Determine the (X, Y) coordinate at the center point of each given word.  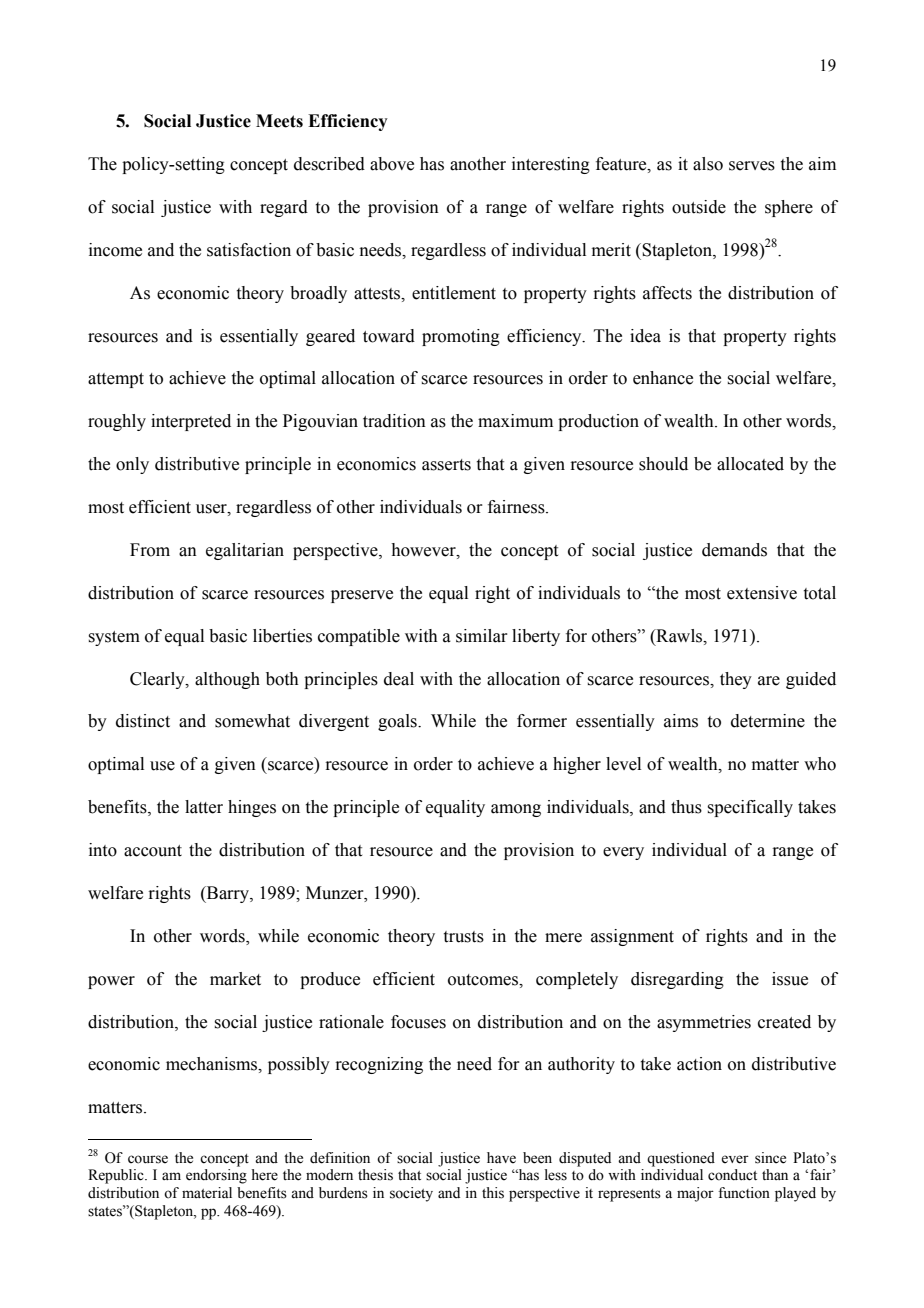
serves (752, 166)
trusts (464, 937)
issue (790, 979)
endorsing (216, 1176)
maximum (515, 421)
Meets (279, 121)
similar (482, 636)
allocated (750, 464)
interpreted (191, 422)
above (392, 164)
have (501, 1158)
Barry (227, 894)
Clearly (158, 680)
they (736, 680)
